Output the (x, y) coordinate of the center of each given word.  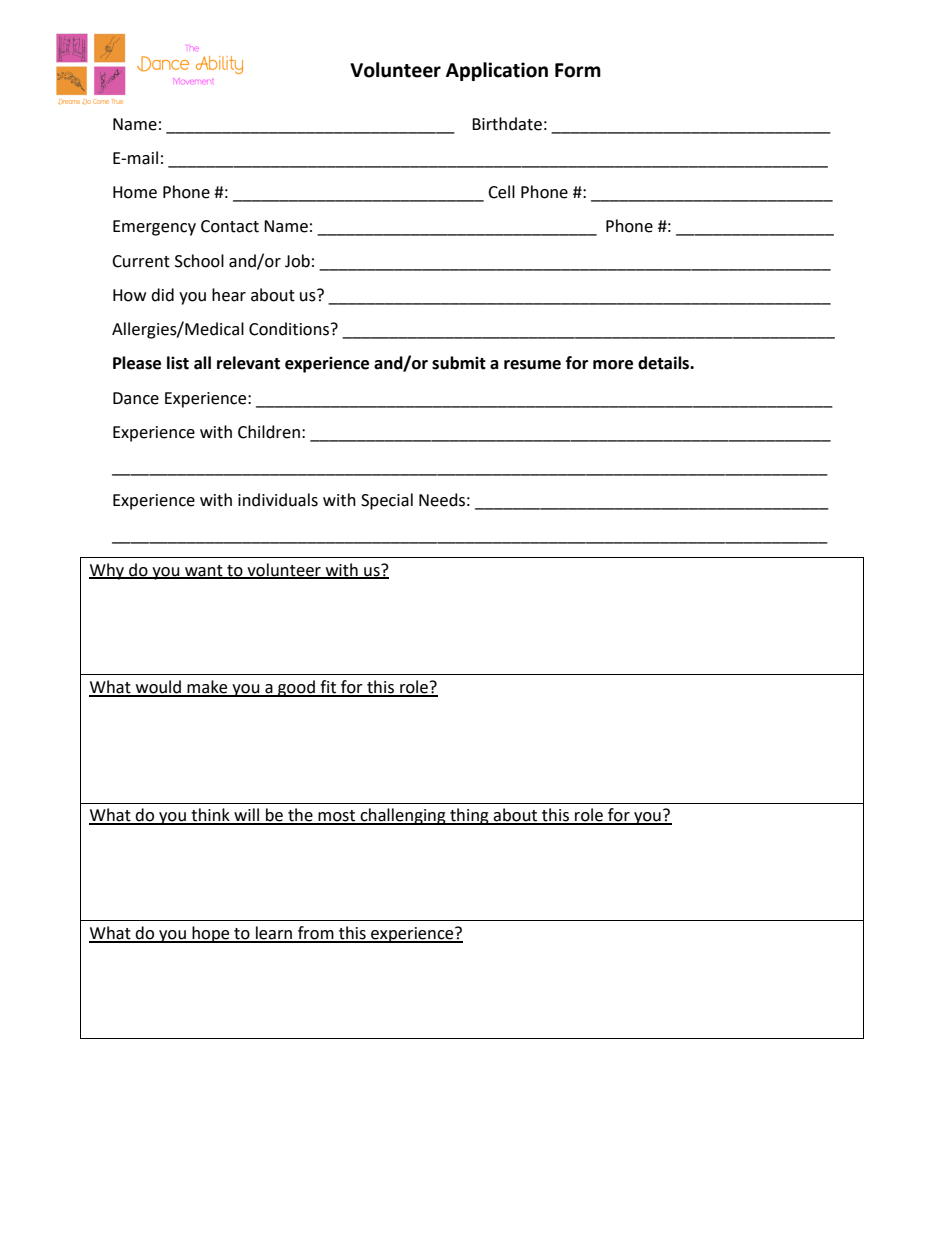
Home (135, 192)
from (316, 934)
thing (469, 816)
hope (211, 934)
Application (497, 71)
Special (387, 501)
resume (532, 365)
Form (578, 70)
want (204, 571)
